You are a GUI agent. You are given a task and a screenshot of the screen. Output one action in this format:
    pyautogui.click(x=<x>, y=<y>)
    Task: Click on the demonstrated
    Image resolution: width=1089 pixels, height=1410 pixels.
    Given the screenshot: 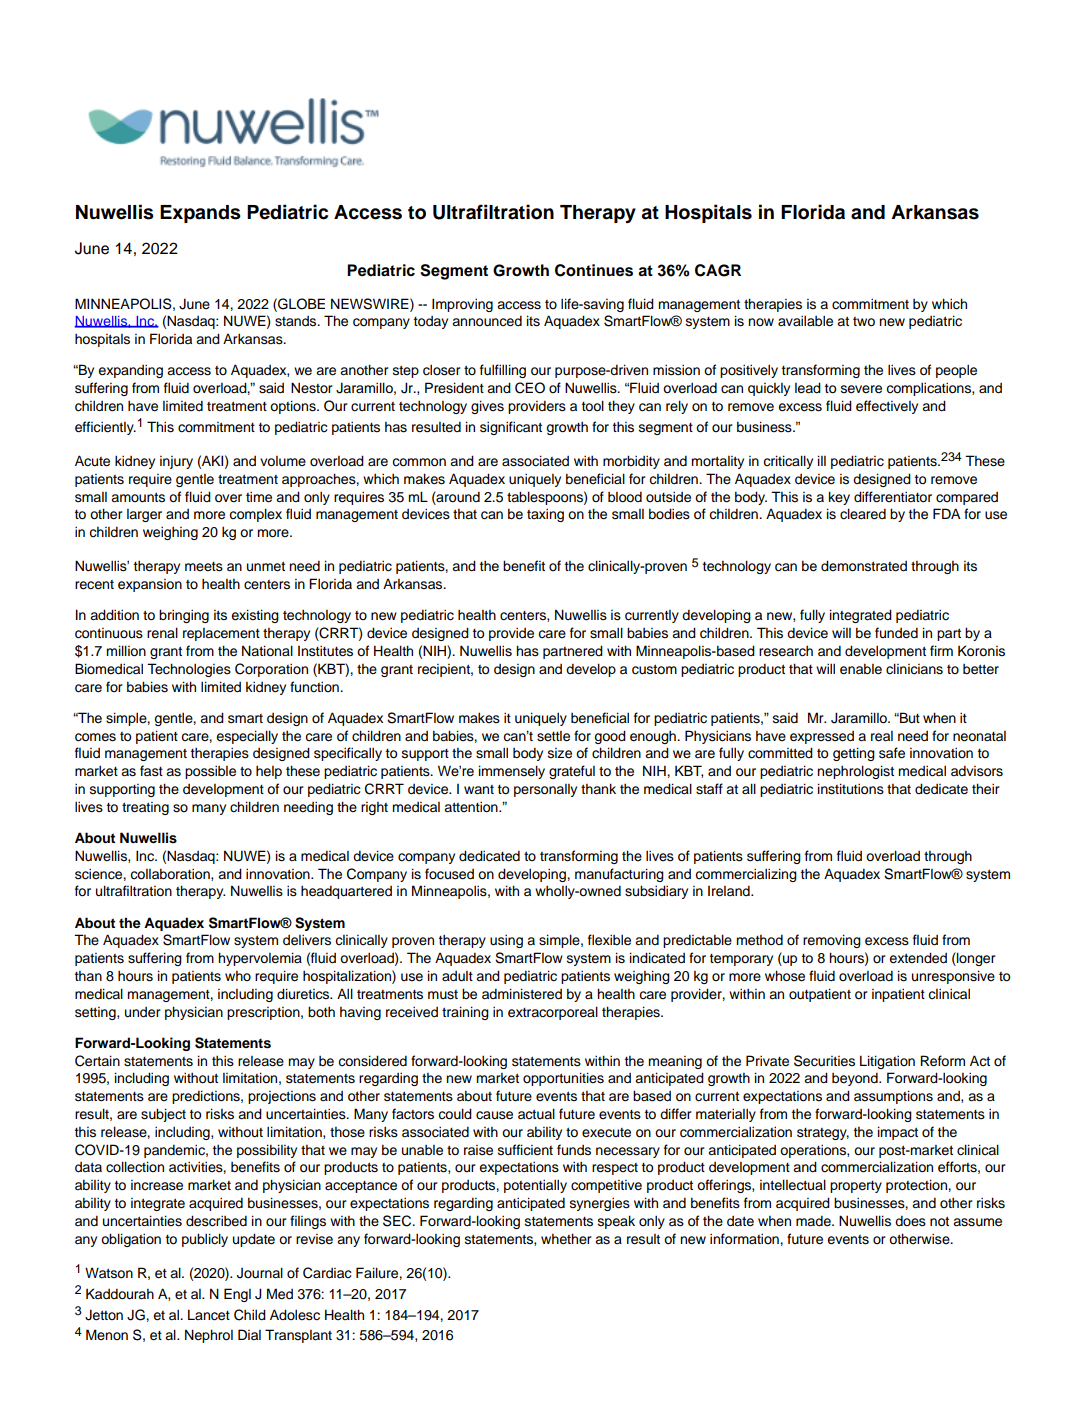 What is the action you would take?
    pyautogui.click(x=864, y=566)
